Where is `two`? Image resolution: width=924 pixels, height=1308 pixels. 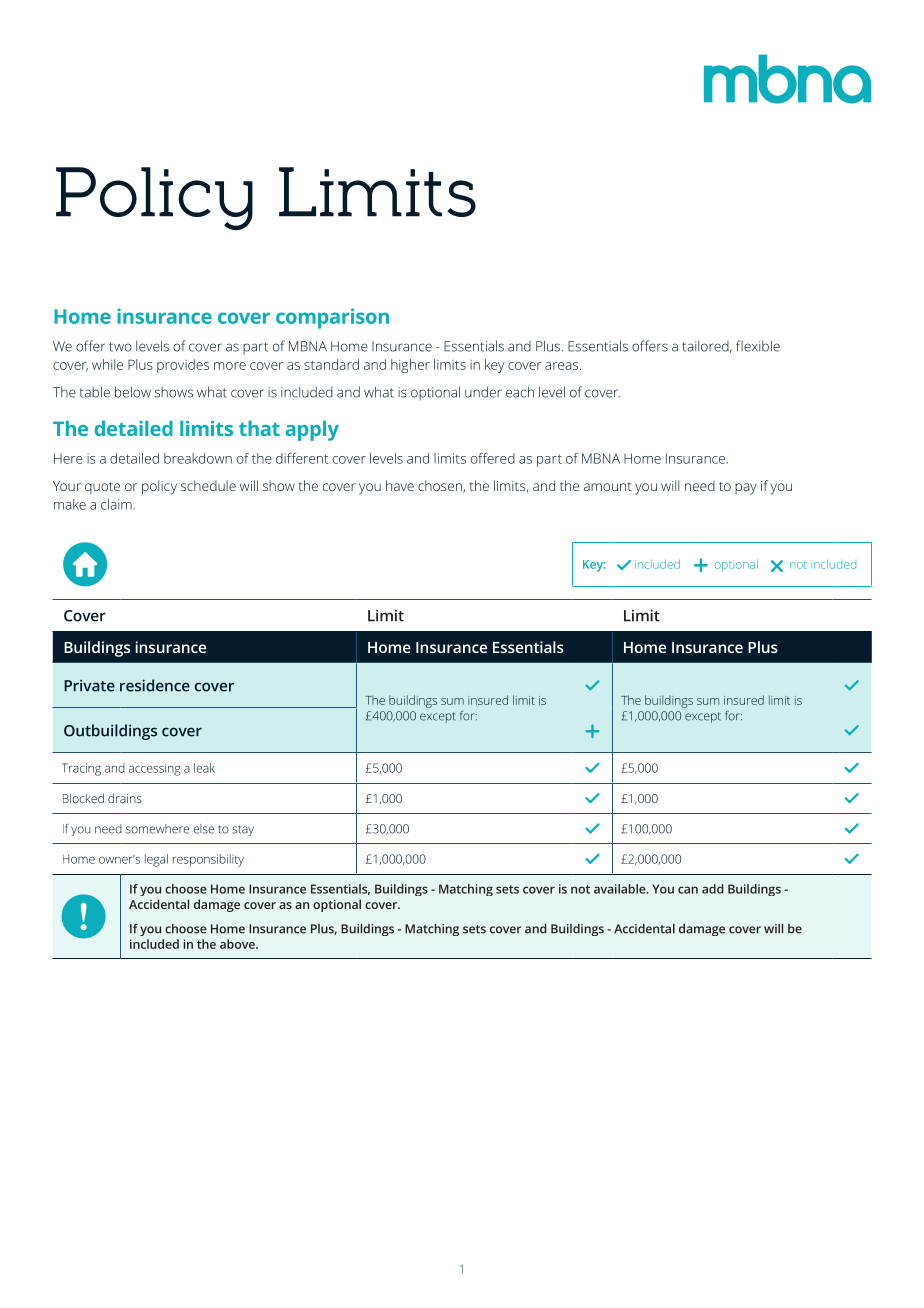 two is located at coordinates (120, 347).
